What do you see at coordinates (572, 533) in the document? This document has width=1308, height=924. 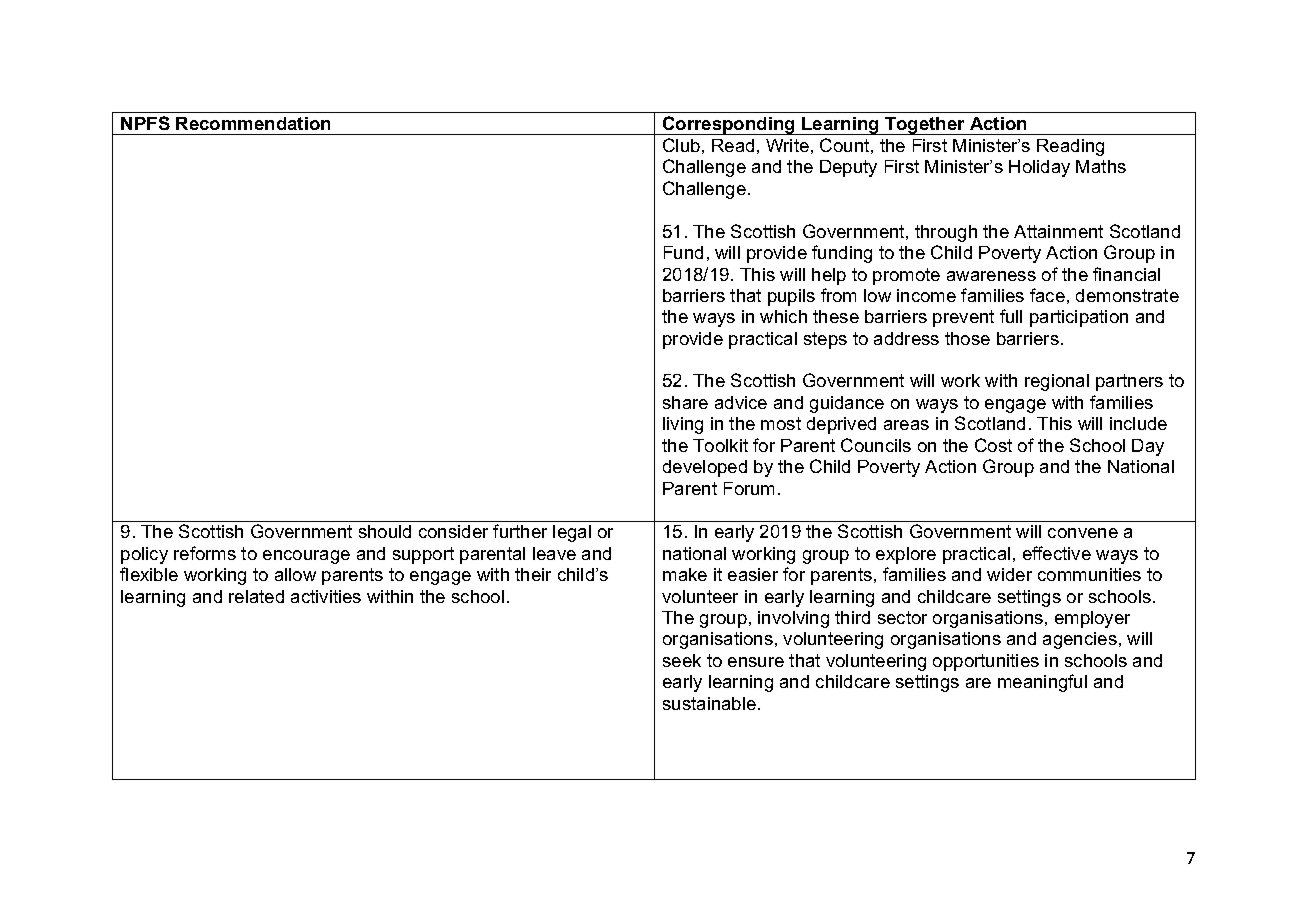 I see `legal` at bounding box center [572, 533].
